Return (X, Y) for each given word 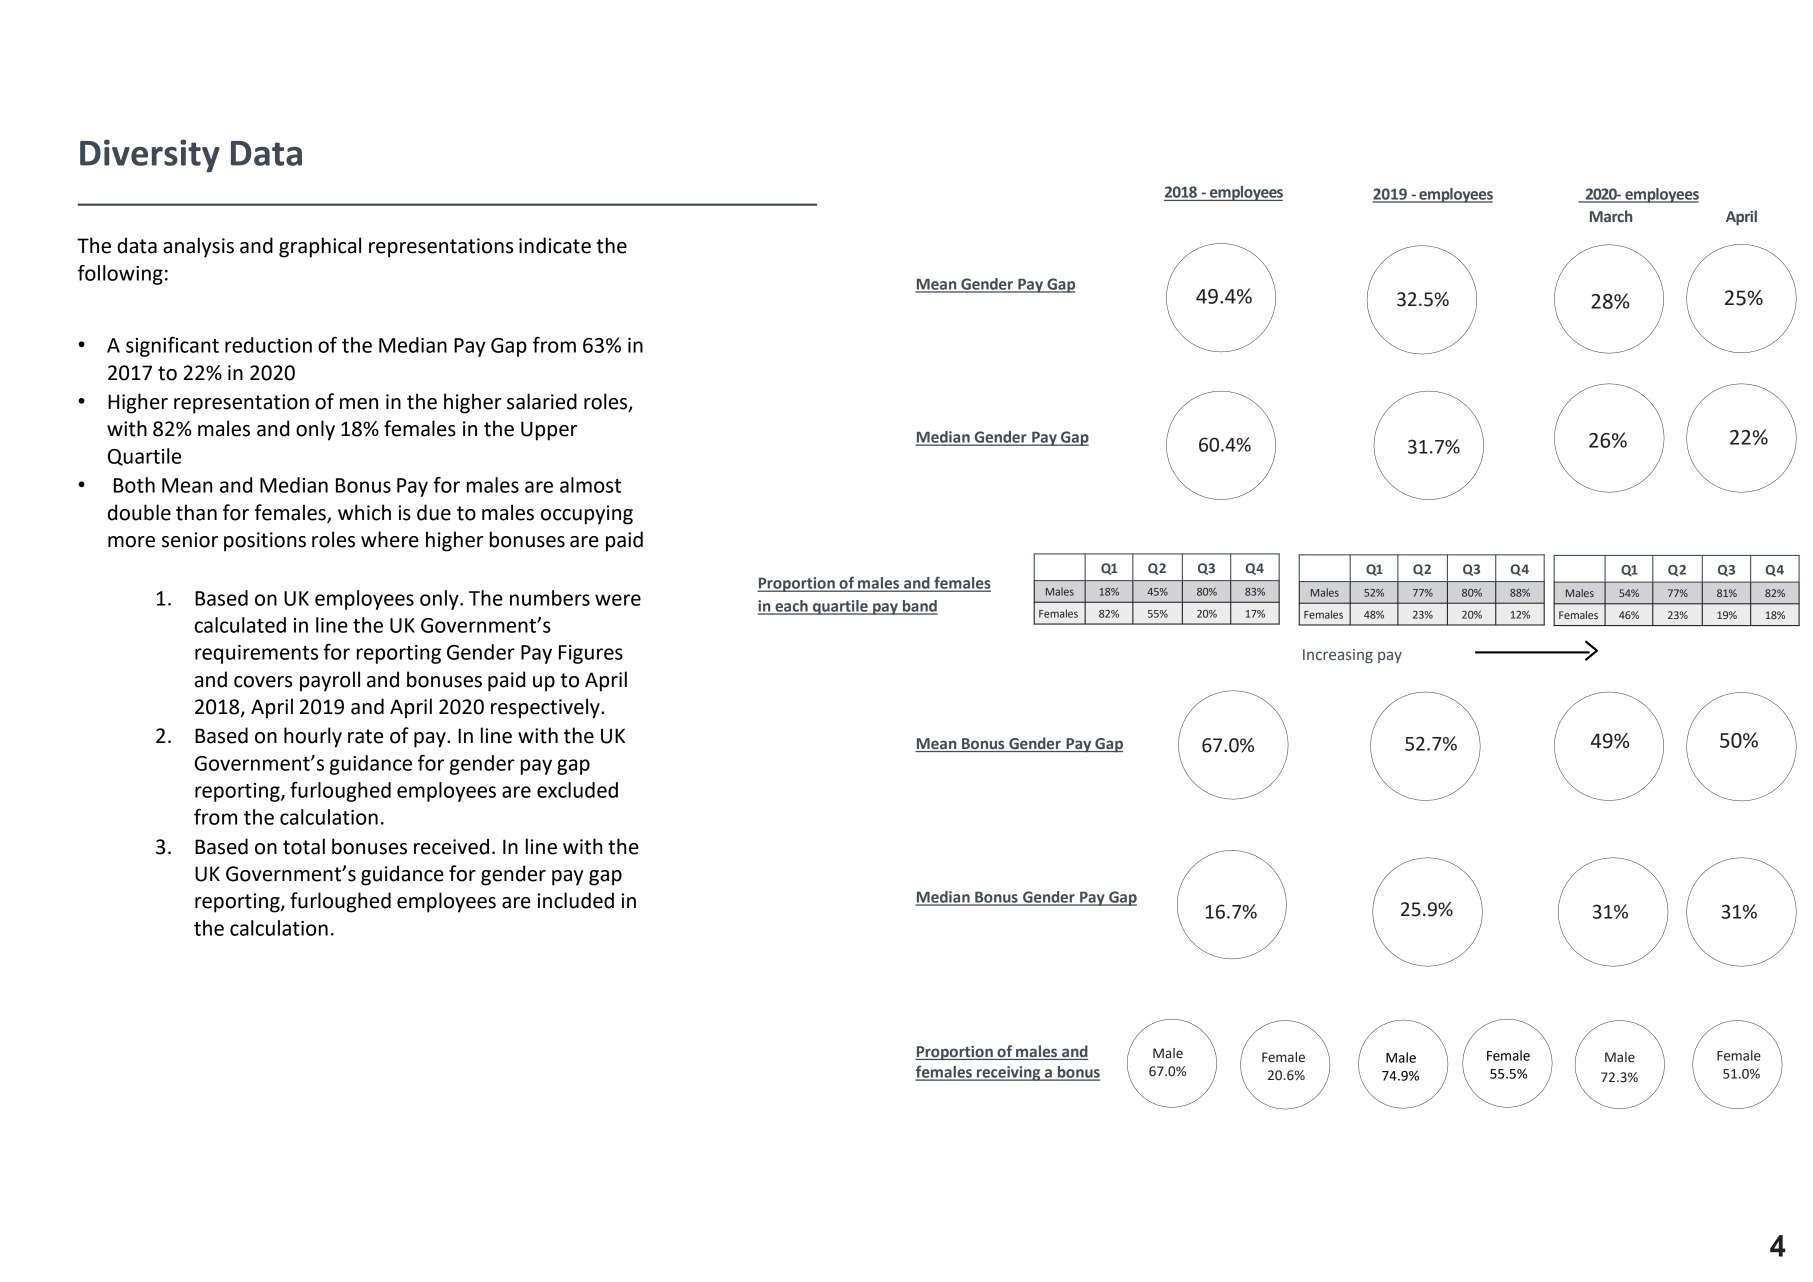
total (304, 846)
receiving (1009, 1073)
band (919, 607)
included (576, 900)
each (791, 607)
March (1611, 216)
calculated (240, 625)
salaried (542, 401)
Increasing (1338, 656)
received (451, 846)
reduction (268, 345)
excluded (577, 790)
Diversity (150, 155)
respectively (546, 708)
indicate (555, 245)
